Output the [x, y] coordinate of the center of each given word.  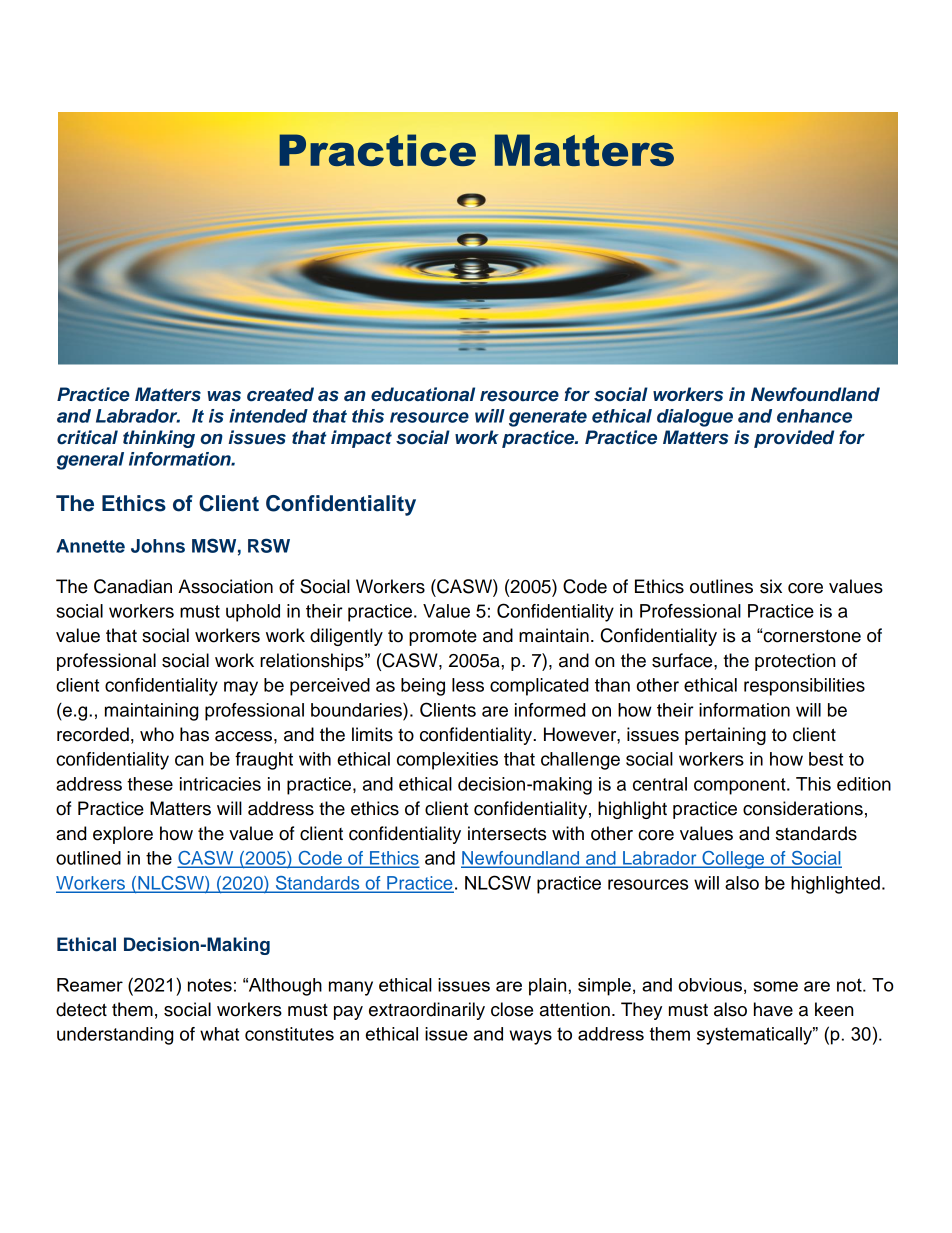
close [512, 1009]
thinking [159, 439]
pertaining [725, 736]
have [773, 1009]
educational [423, 394]
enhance [814, 416]
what [219, 1034]
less [468, 685]
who [157, 734]
